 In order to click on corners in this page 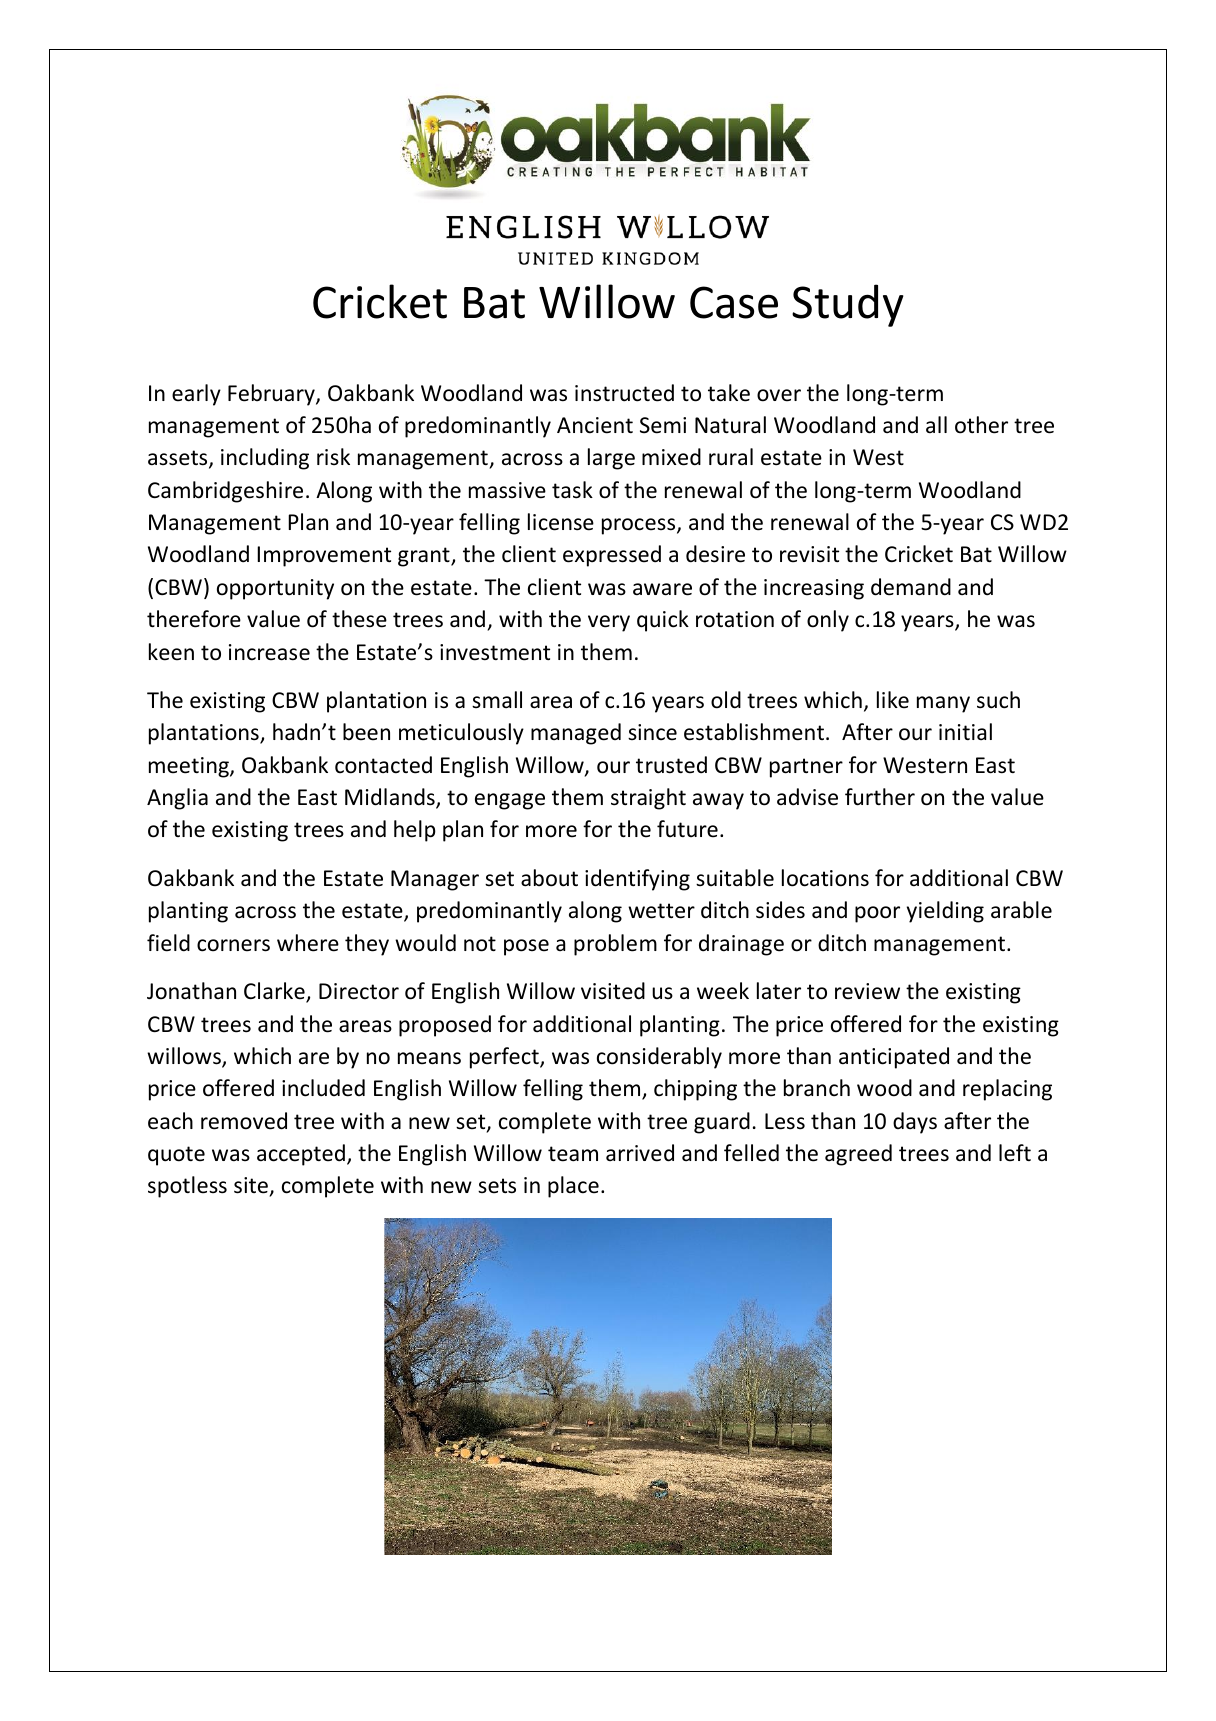, I will do `click(233, 945)`.
